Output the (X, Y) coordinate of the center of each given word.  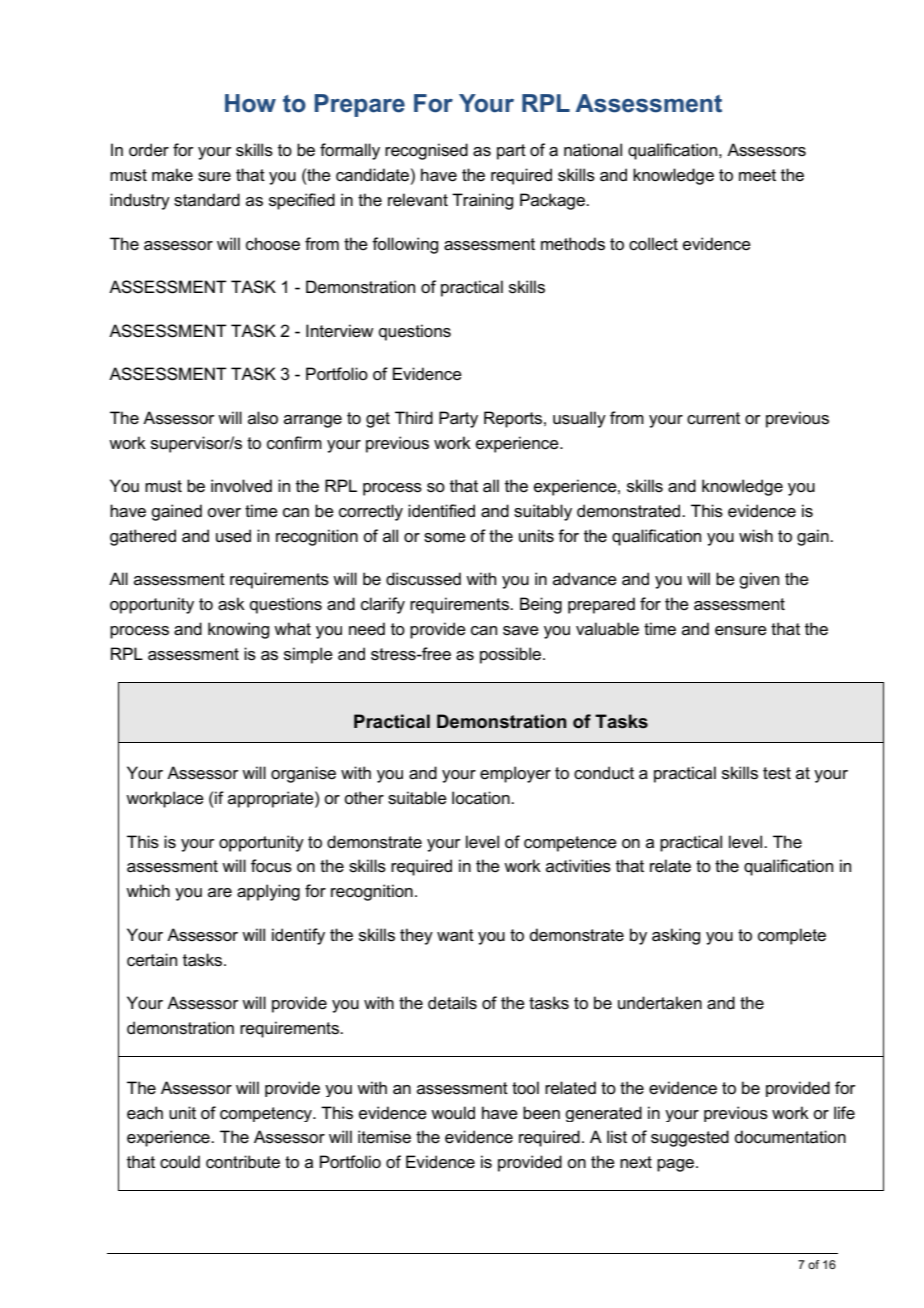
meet (757, 175)
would (453, 1113)
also (263, 418)
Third (414, 417)
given (759, 580)
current (713, 418)
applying (268, 892)
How (250, 103)
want (455, 935)
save (521, 631)
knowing (238, 630)
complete (792, 936)
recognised (426, 151)
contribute (243, 1162)
